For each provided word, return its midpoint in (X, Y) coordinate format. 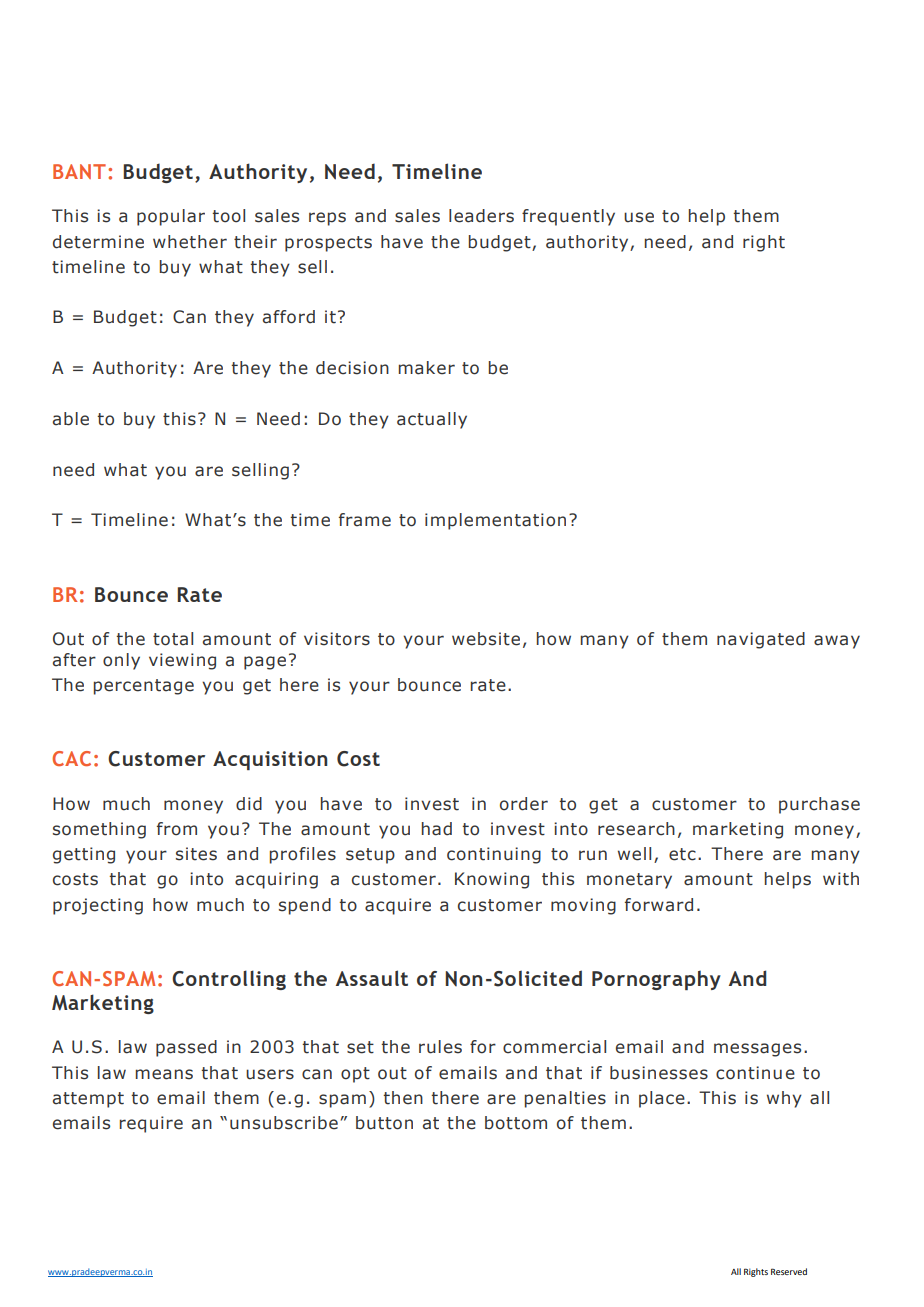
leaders (481, 216)
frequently (568, 217)
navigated (761, 640)
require (151, 1124)
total (173, 639)
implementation (495, 521)
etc (682, 854)
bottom (516, 1123)
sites (196, 854)
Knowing (492, 880)
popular (171, 217)
